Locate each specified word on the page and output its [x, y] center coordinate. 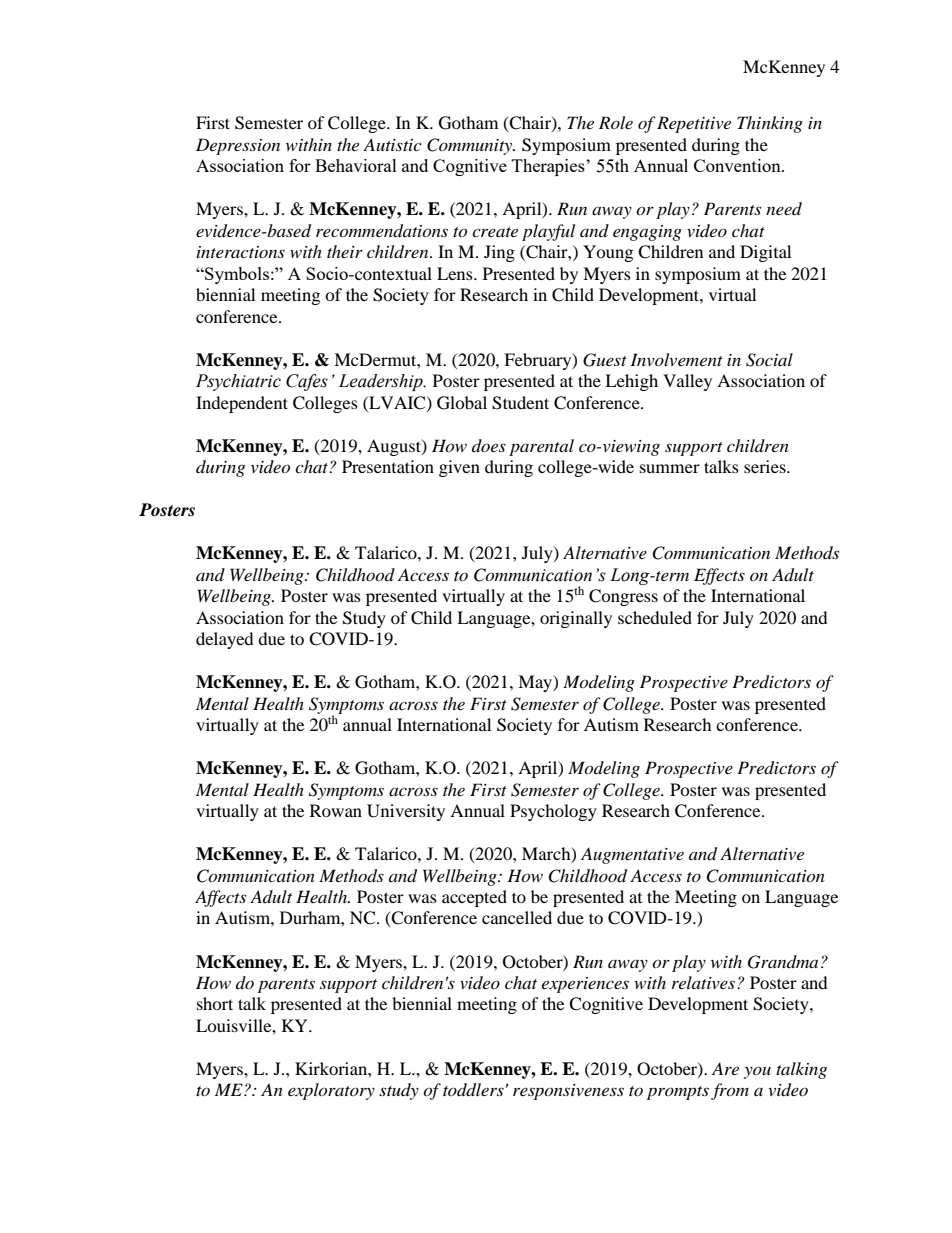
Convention [738, 165]
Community [471, 146]
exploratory [331, 1091]
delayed [225, 640]
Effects [719, 576]
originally [576, 619]
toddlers [473, 1090]
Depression [238, 146]
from [730, 1091]
